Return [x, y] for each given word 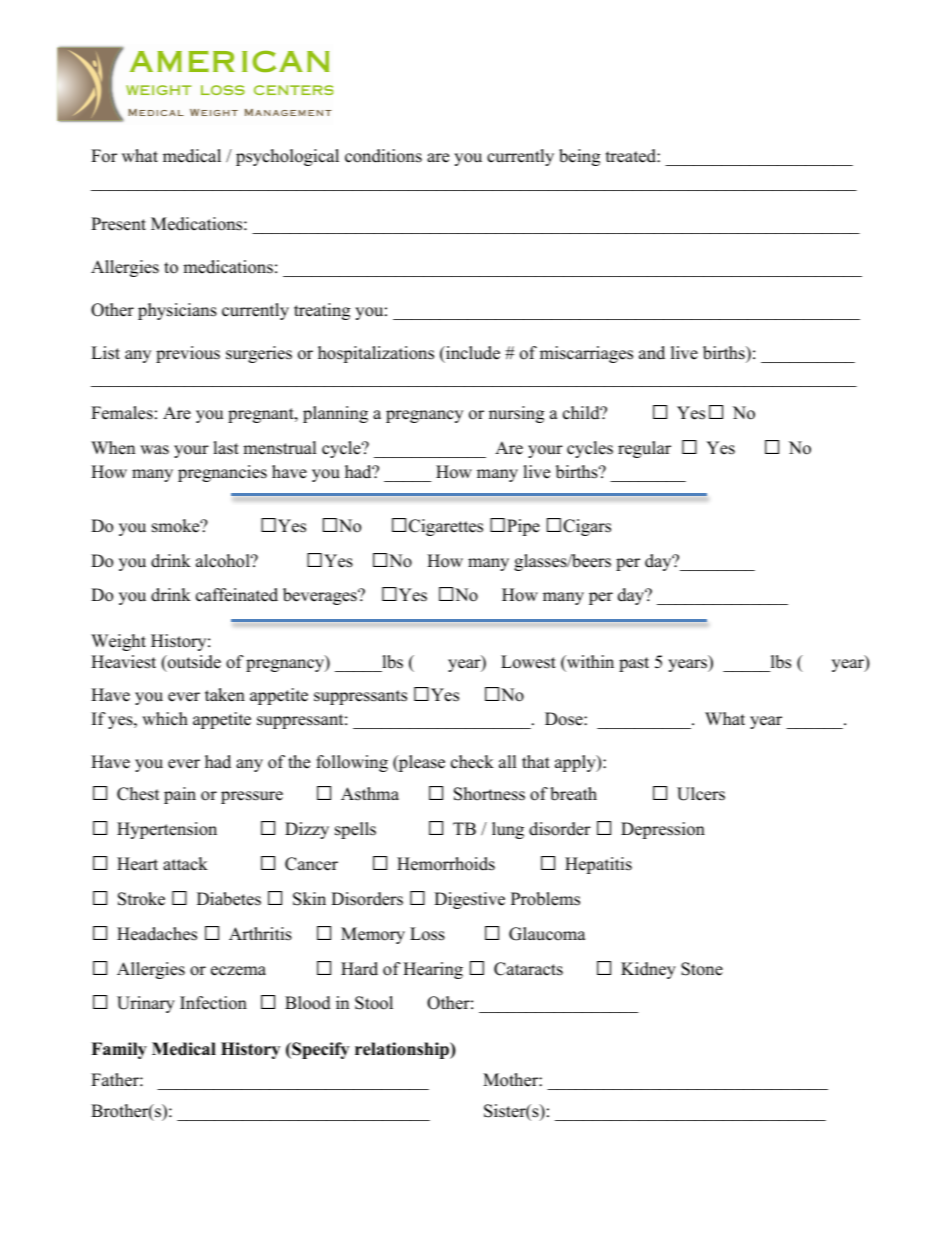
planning [335, 414]
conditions [383, 156]
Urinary [146, 1004]
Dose [565, 719]
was [154, 450]
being [579, 157]
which [165, 719]
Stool [374, 1003]
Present [118, 224]
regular [644, 449]
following [352, 763]
